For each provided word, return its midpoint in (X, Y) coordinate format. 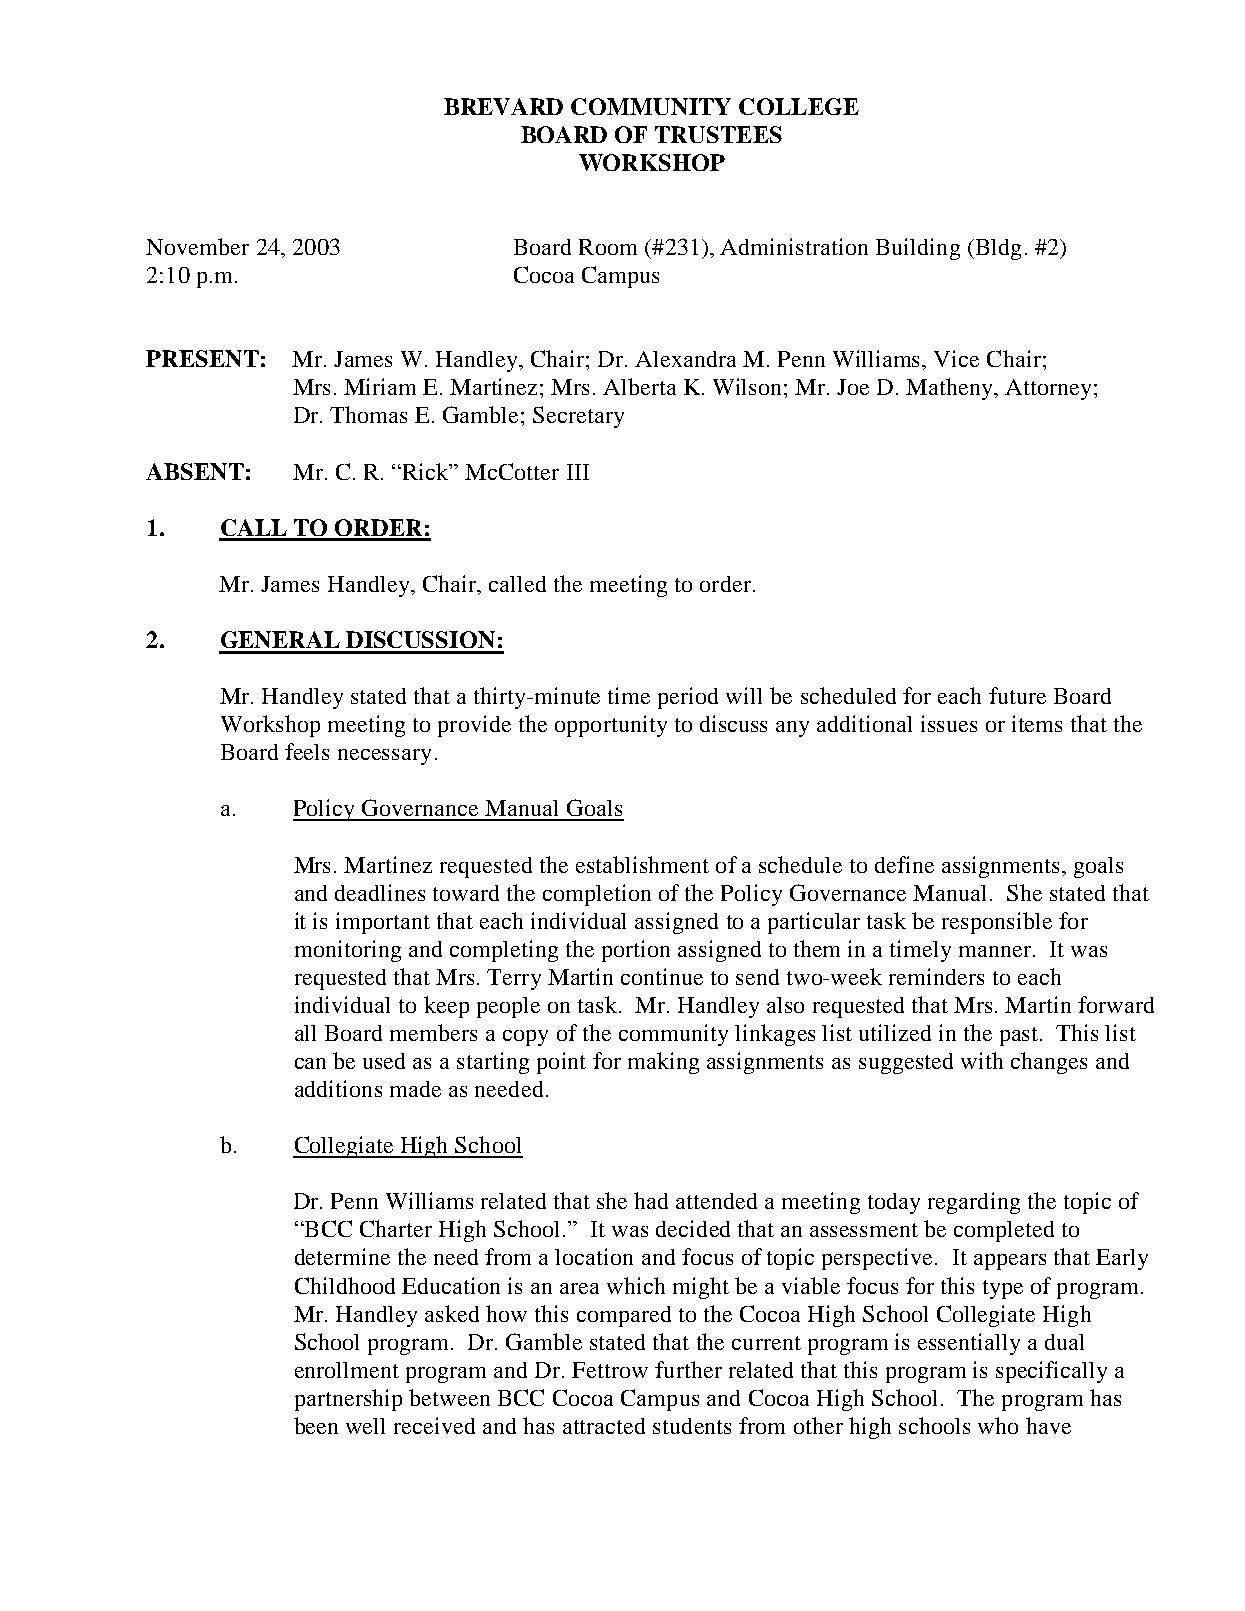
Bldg (997, 249)
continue (662, 976)
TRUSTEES (718, 134)
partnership (348, 1400)
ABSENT (195, 471)
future (1017, 695)
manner (996, 951)
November (197, 246)
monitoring (348, 951)
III (578, 472)
